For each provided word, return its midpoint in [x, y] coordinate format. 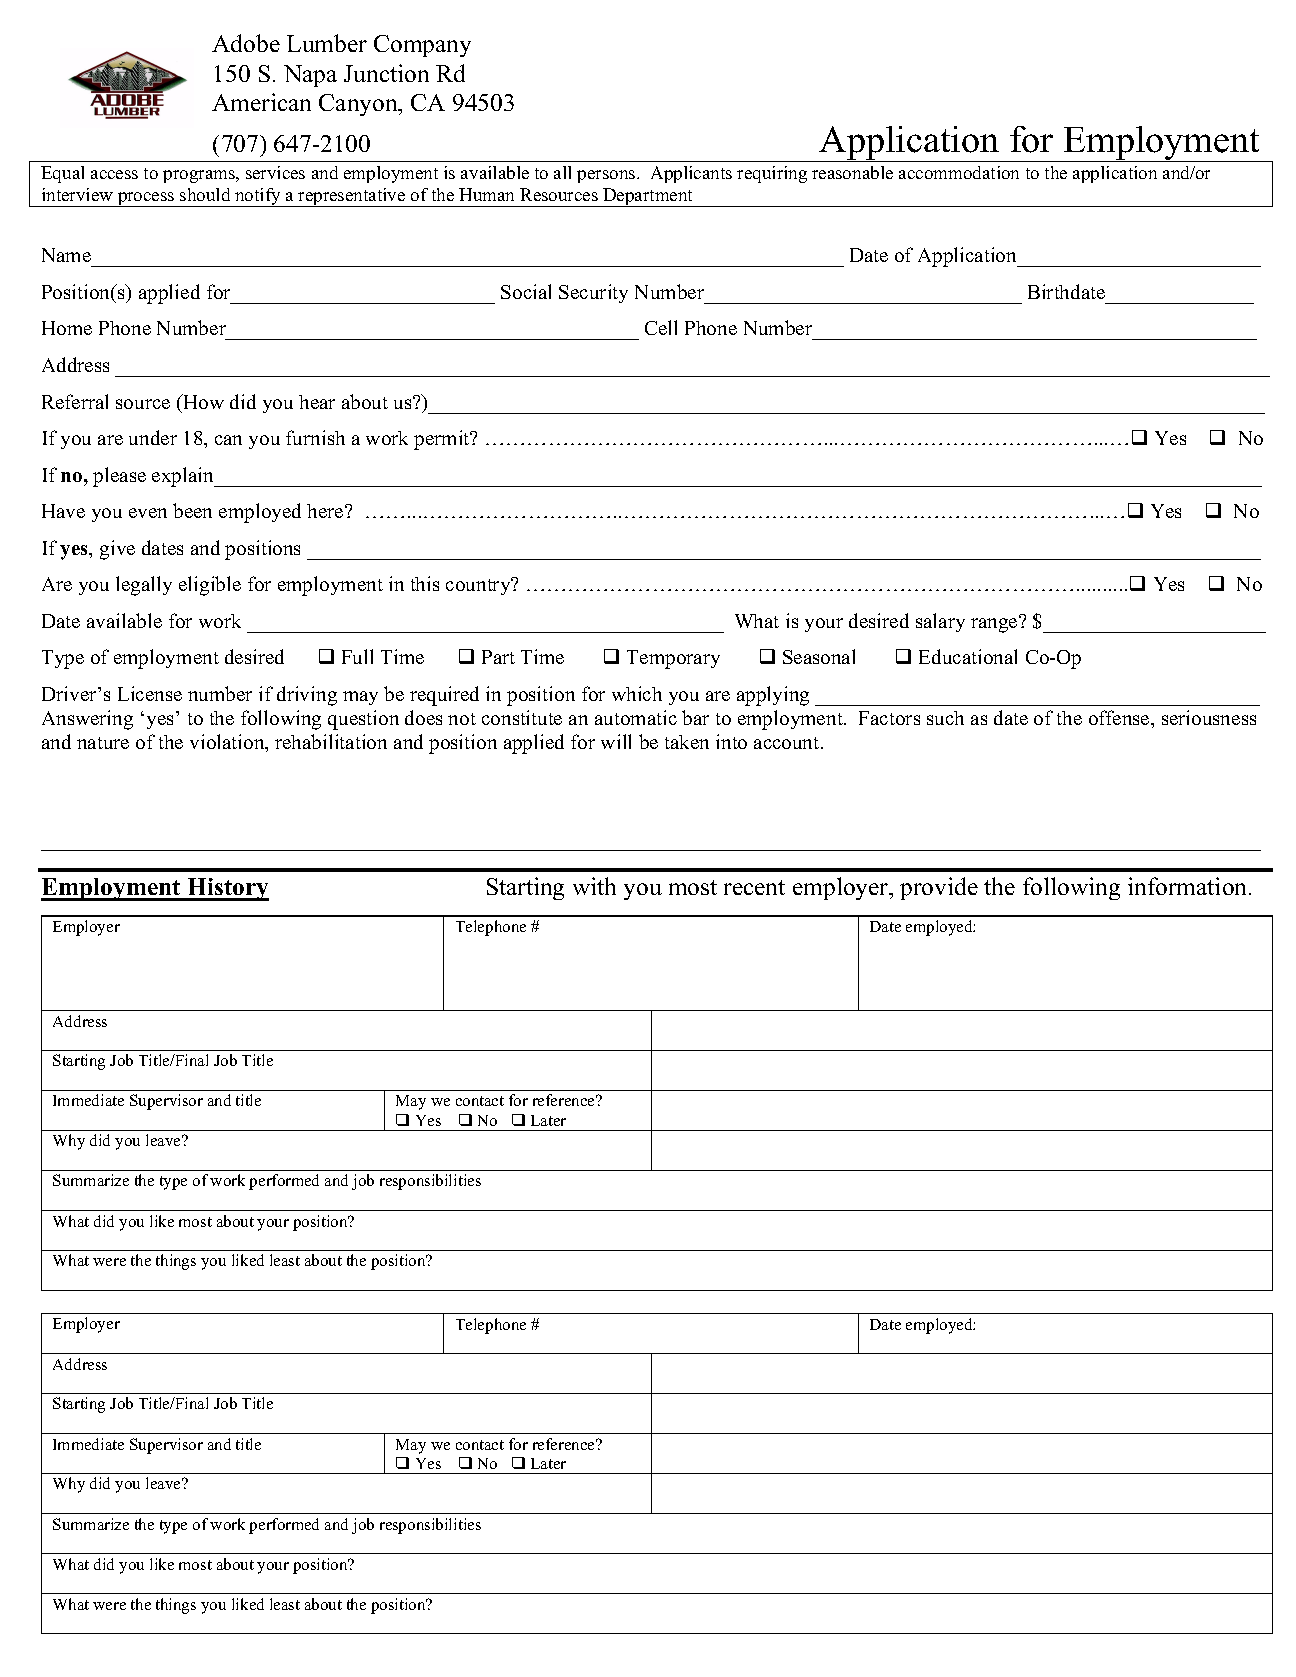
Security [593, 293]
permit [443, 440]
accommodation [959, 172]
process [146, 199]
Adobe [246, 43]
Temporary [673, 659]
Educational [968, 656]
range [995, 624]
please [119, 477]
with [594, 886]
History [227, 889]
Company [422, 46]
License [150, 693]
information [1189, 886]
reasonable [852, 172]
